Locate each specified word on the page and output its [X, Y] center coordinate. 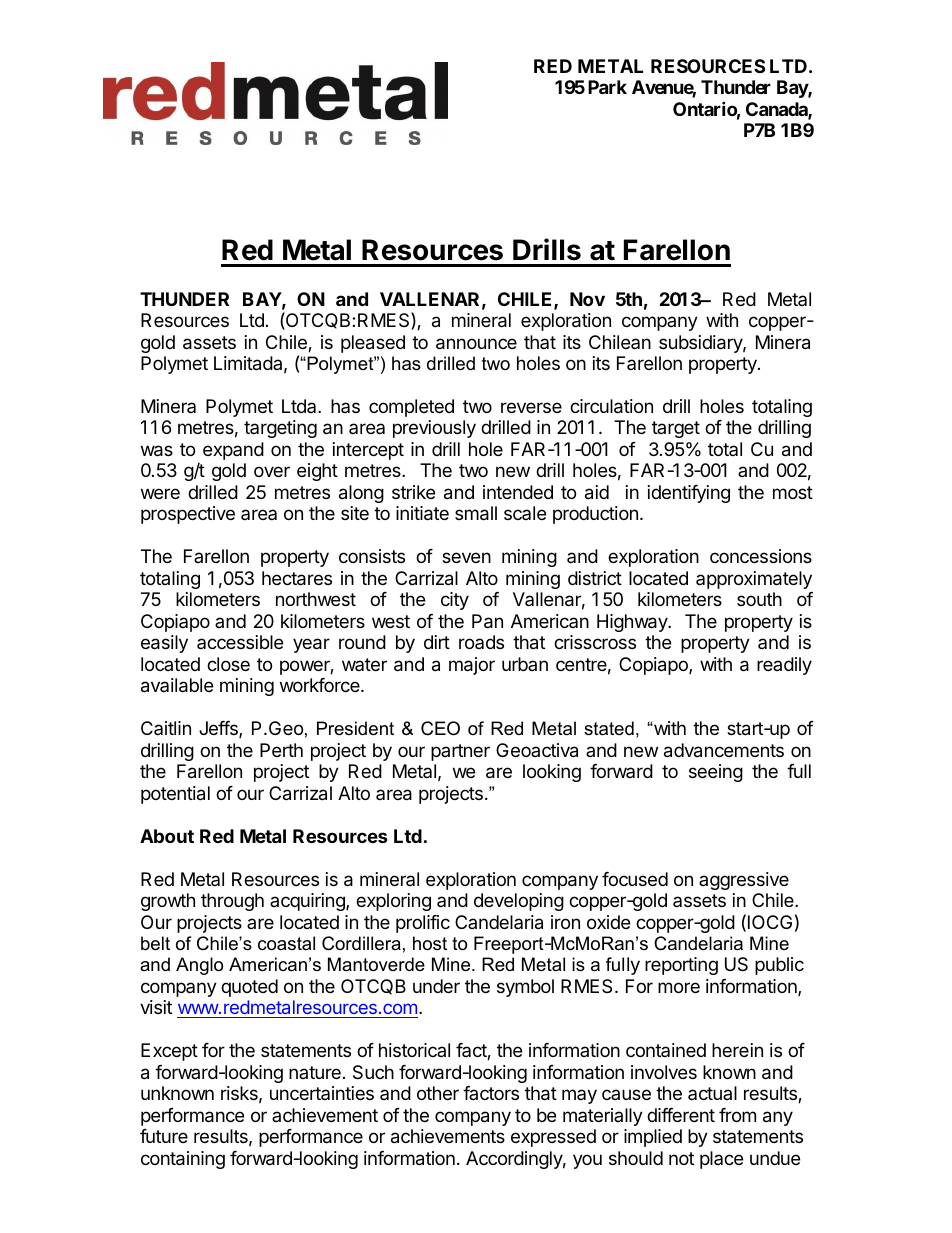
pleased [373, 344]
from [737, 1115]
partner [460, 752]
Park [607, 87]
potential [175, 795]
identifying [689, 494]
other [438, 1093]
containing [183, 1160]
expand [233, 451]
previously [434, 429]
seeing [716, 773]
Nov [587, 299]
